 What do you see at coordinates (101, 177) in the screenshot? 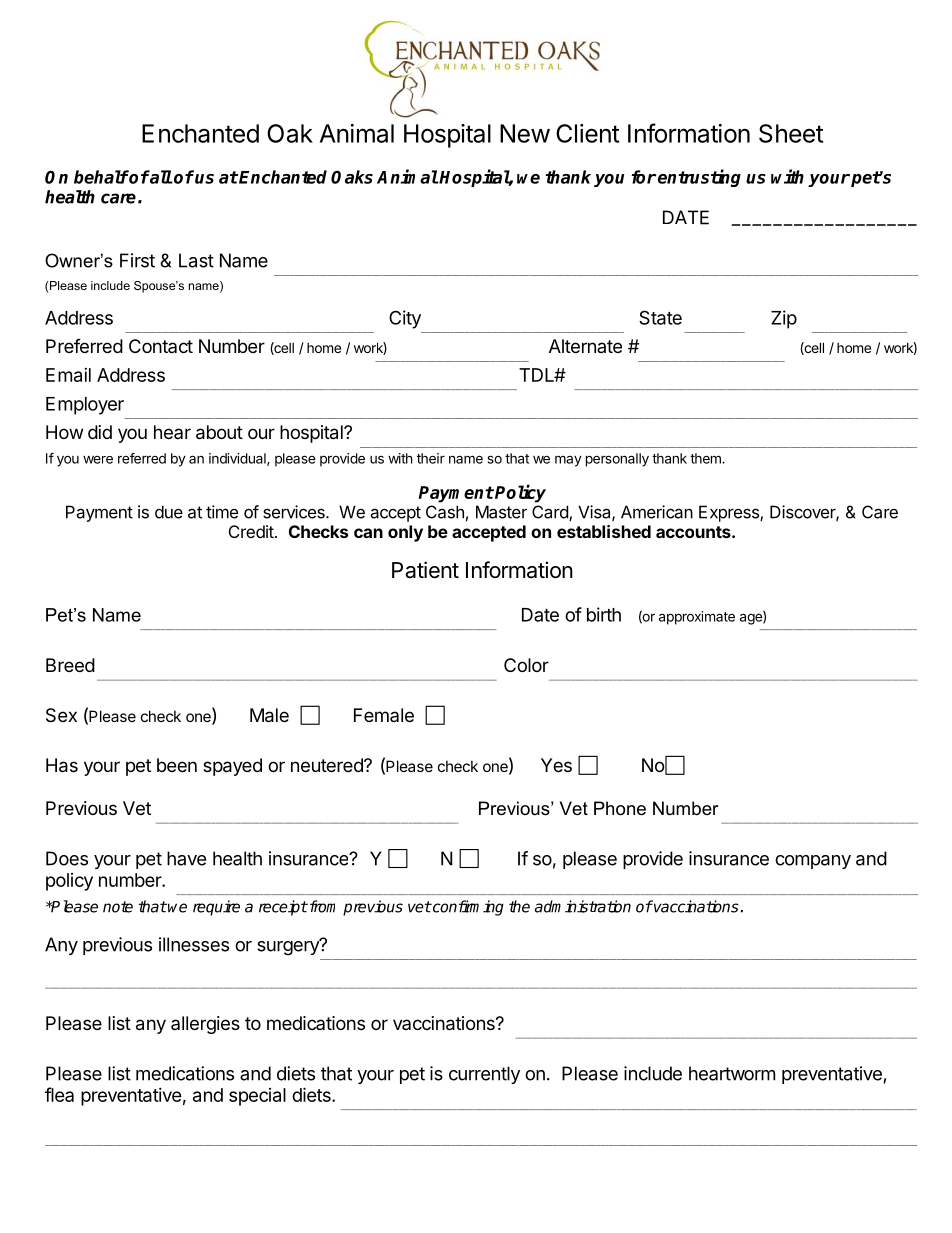
I see `behalf` at bounding box center [101, 177].
